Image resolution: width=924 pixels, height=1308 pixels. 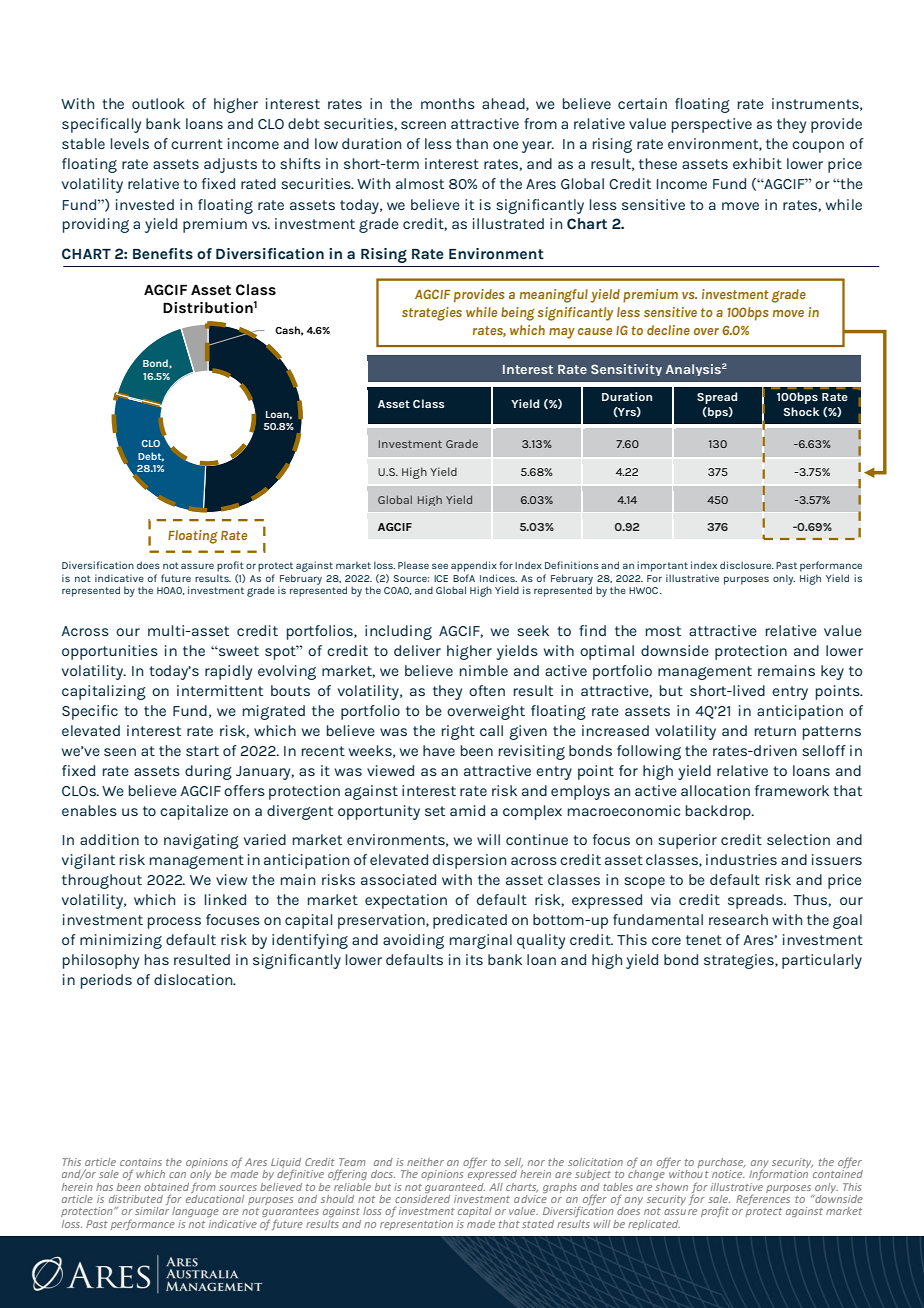 I want to click on exhibit, so click(x=757, y=163).
